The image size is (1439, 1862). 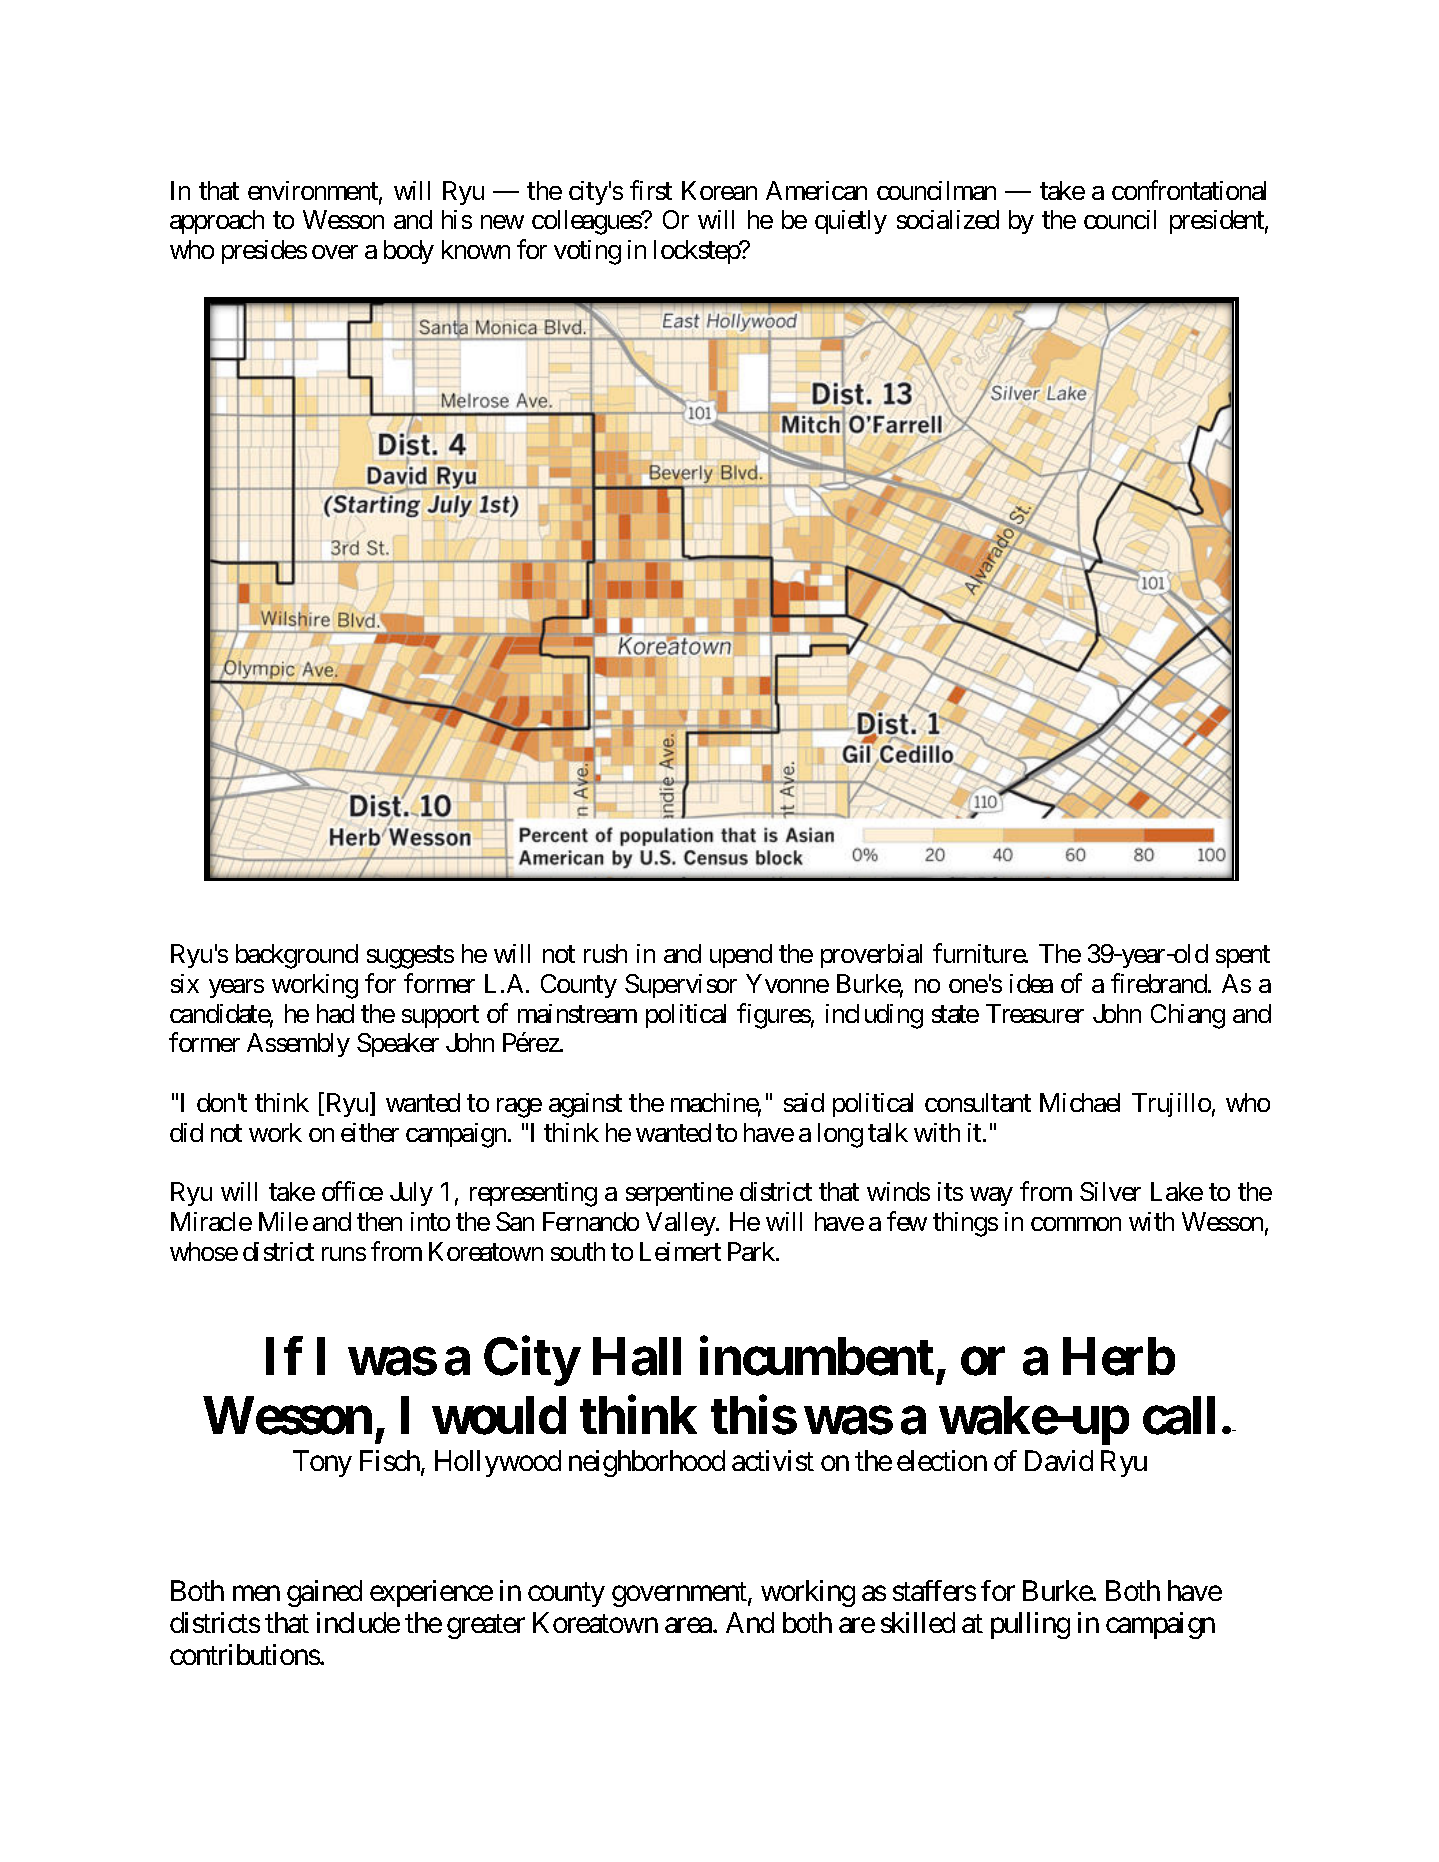 I want to click on background, so click(x=297, y=956).
